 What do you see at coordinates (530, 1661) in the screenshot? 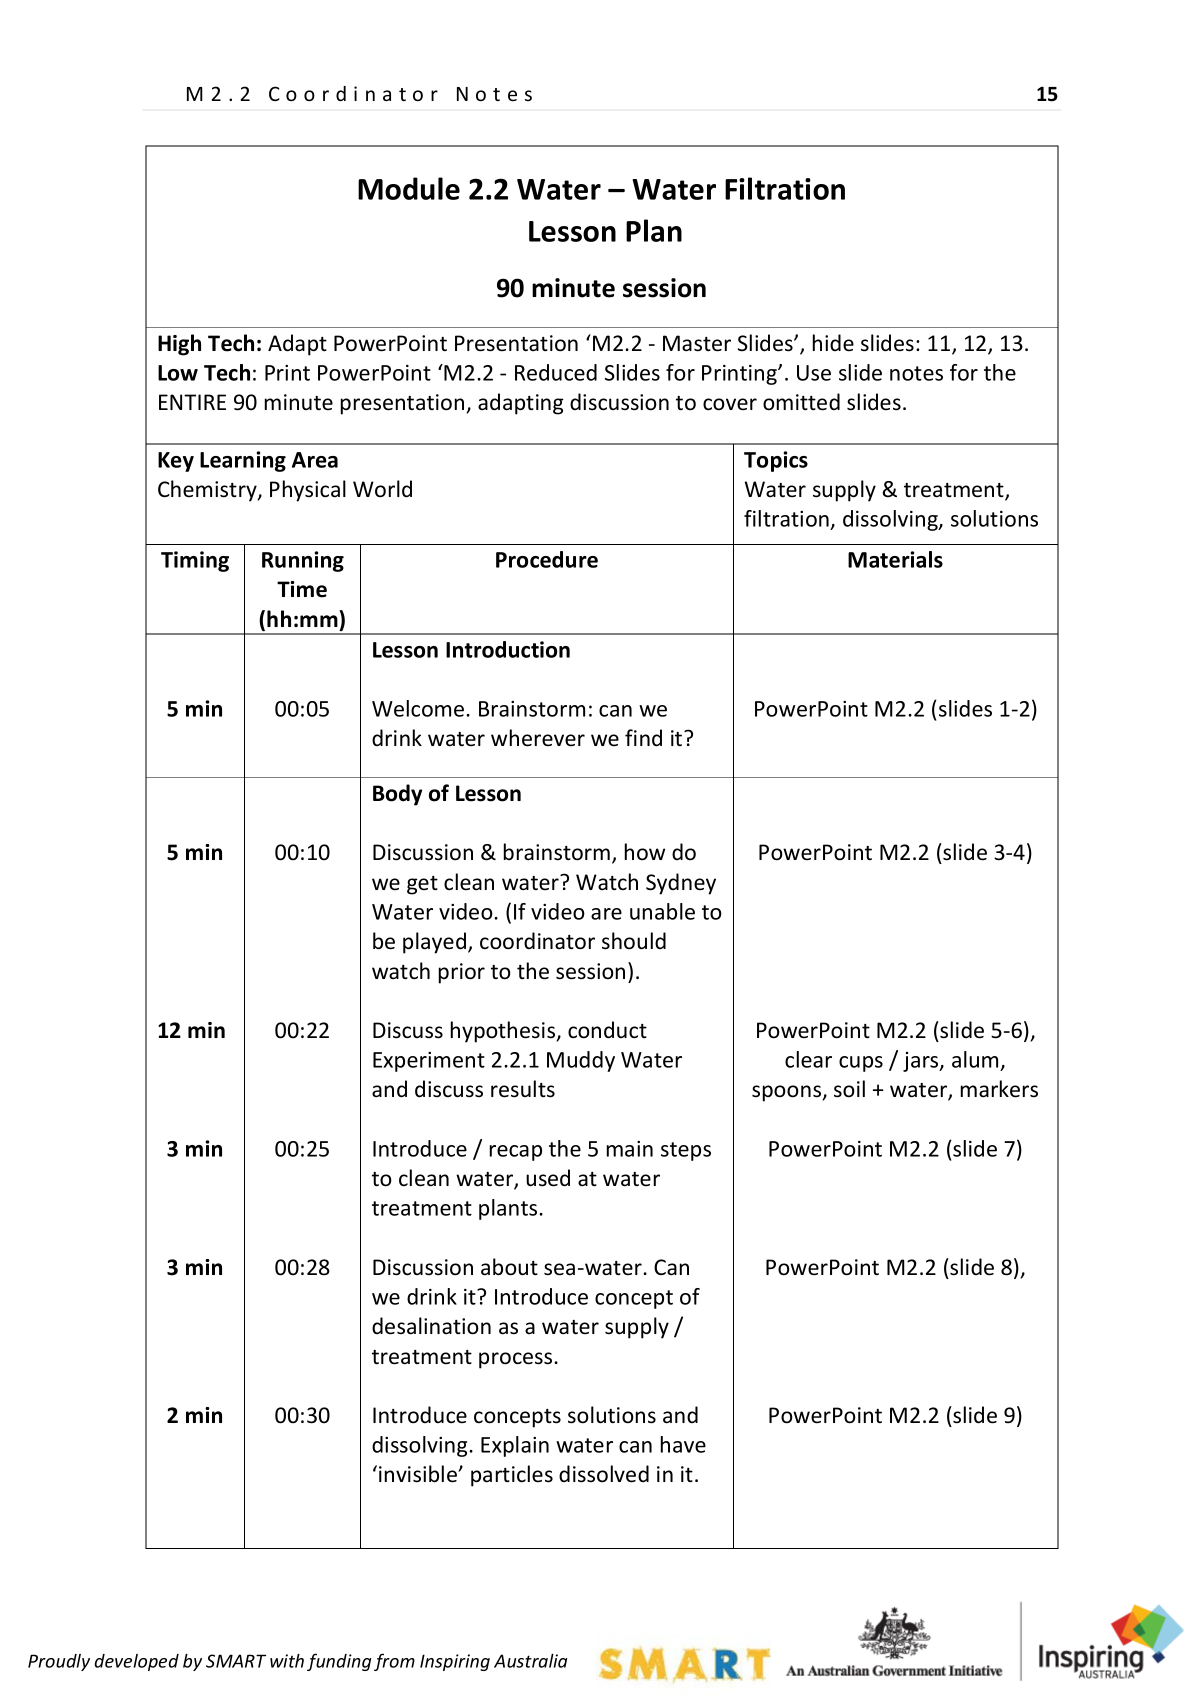
I see `Australia` at bounding box center [530, 1661].
